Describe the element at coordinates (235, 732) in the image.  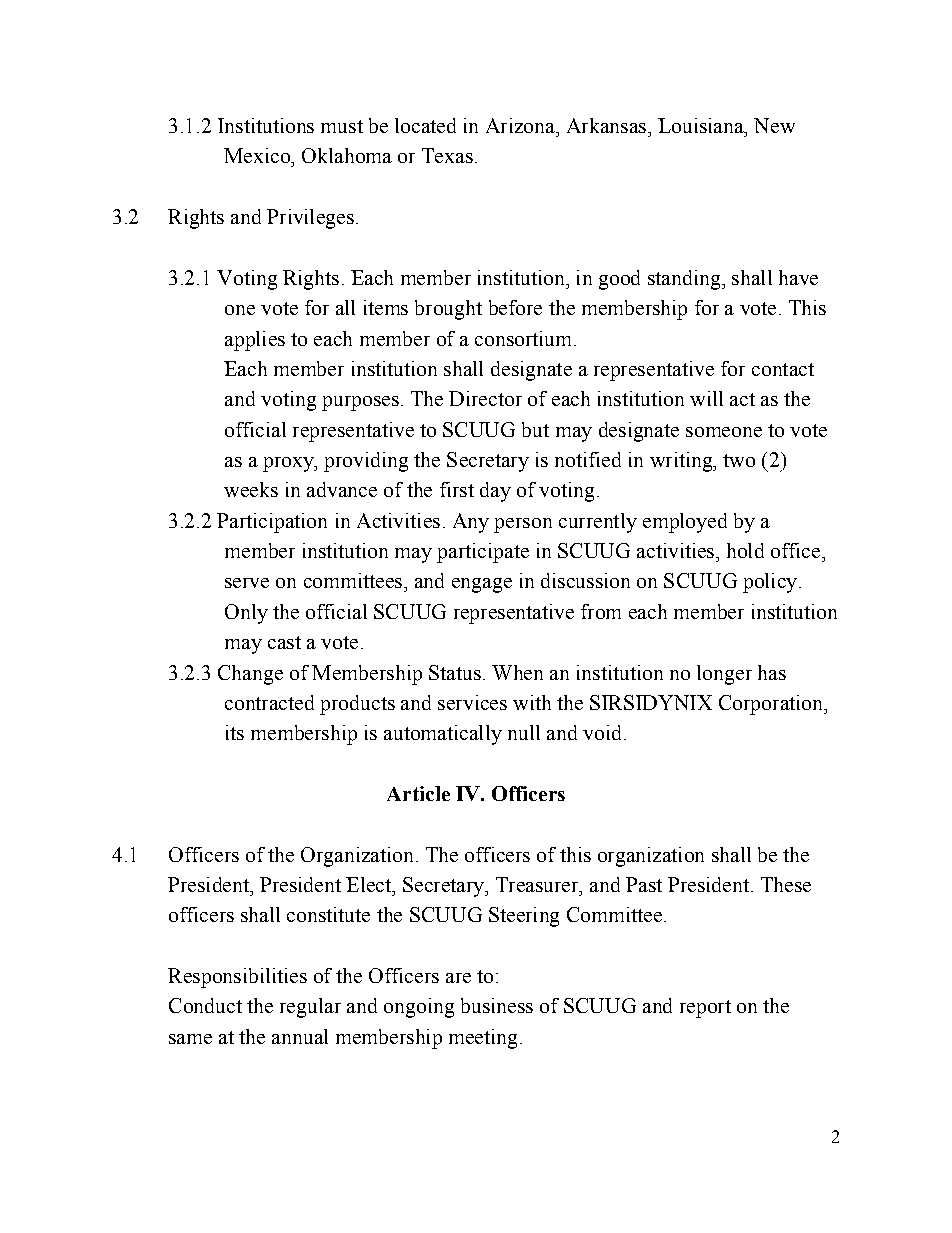
I see `its` at that location.
